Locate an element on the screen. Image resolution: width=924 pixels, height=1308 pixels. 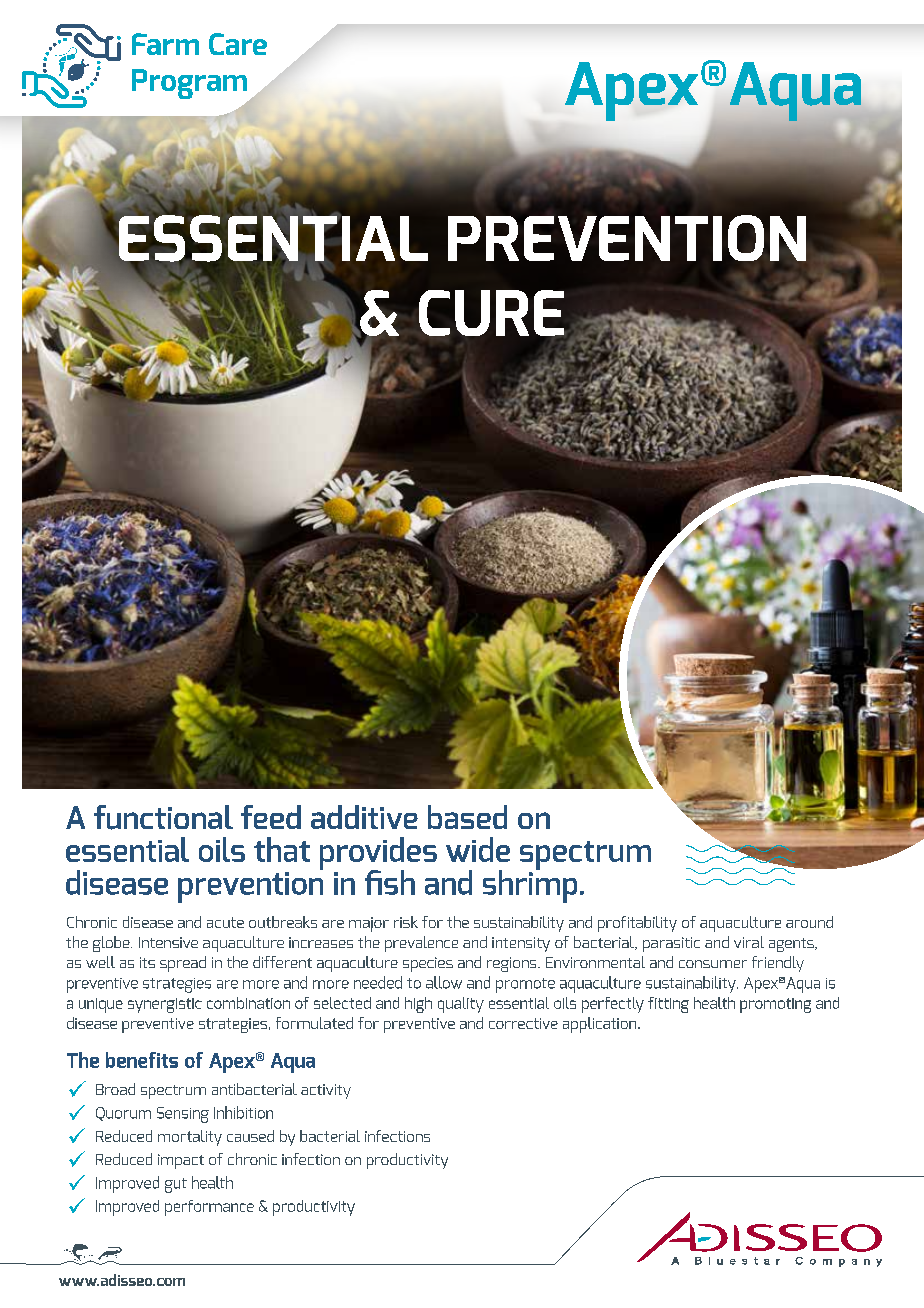
Program is located at coordinates (190, 85).
